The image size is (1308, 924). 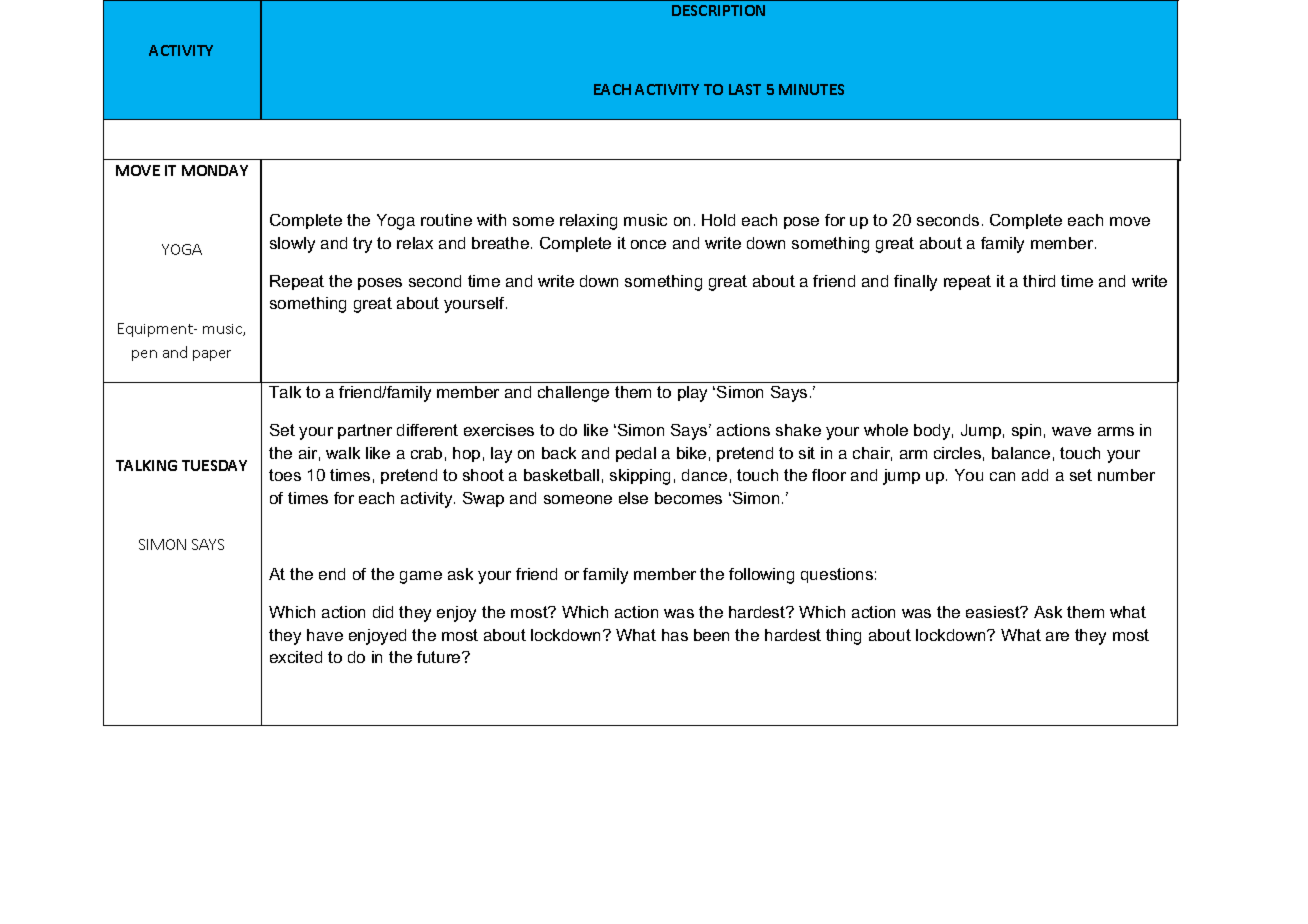 What do you see at coordinates (325, 635) in the screenshot?
I see `have` at bounding box center [325, 635].
